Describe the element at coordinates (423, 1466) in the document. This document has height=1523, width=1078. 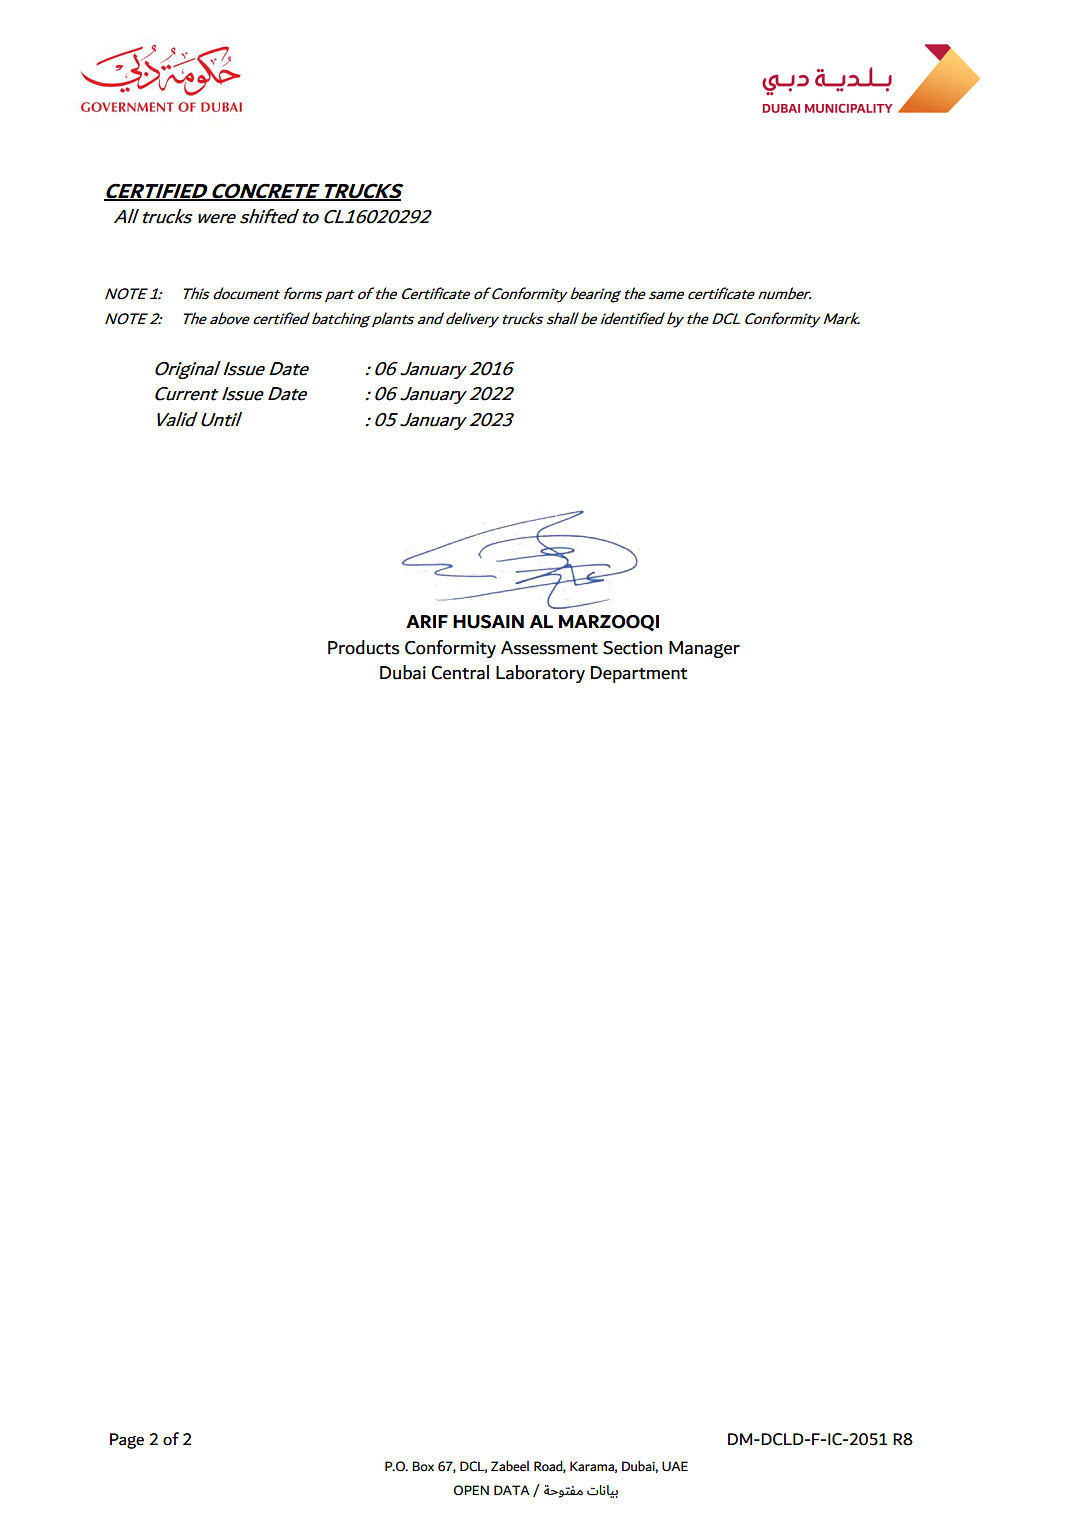
I see `Box` at that location.
